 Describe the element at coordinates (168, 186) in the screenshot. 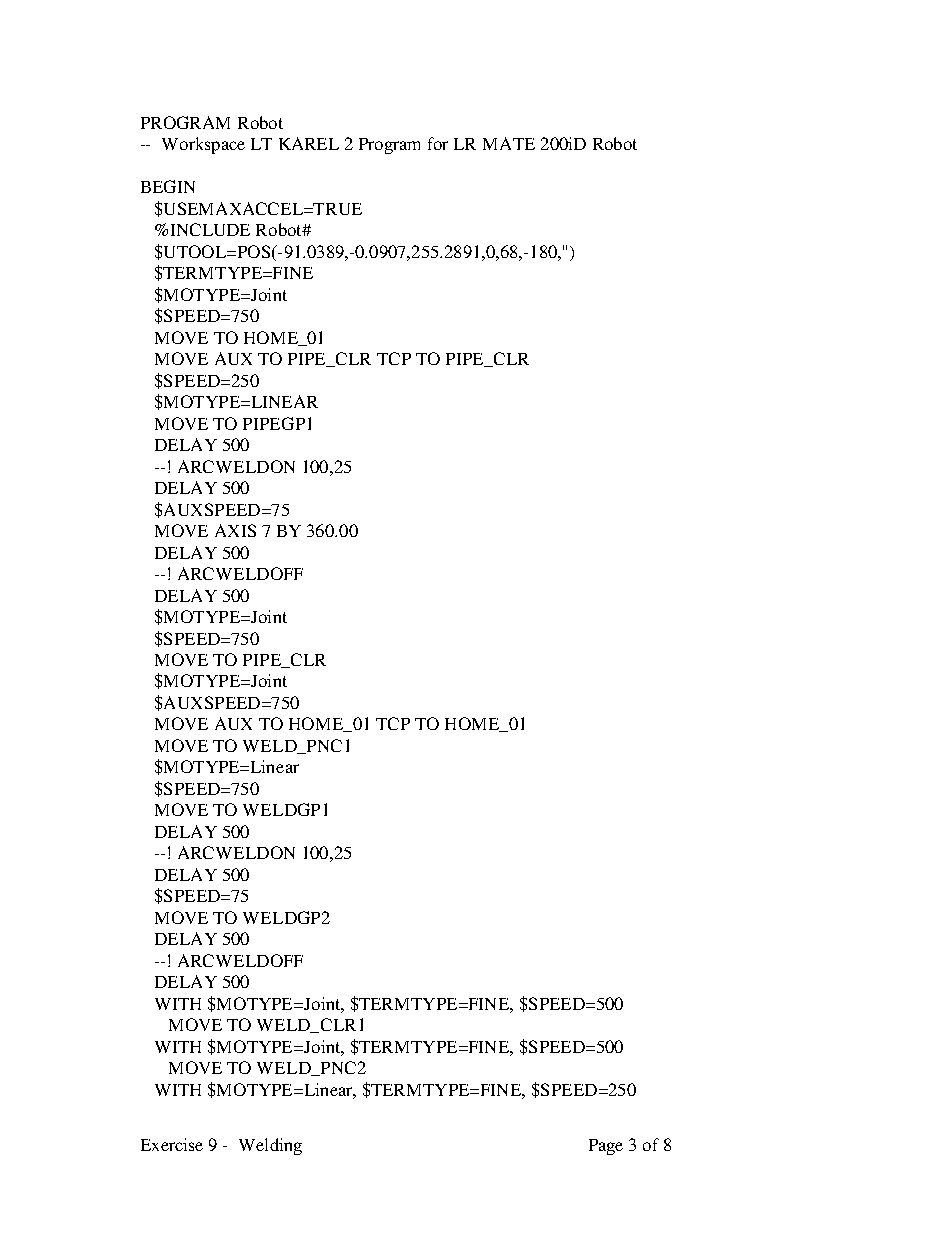

I see `BEGIN` at that location.
